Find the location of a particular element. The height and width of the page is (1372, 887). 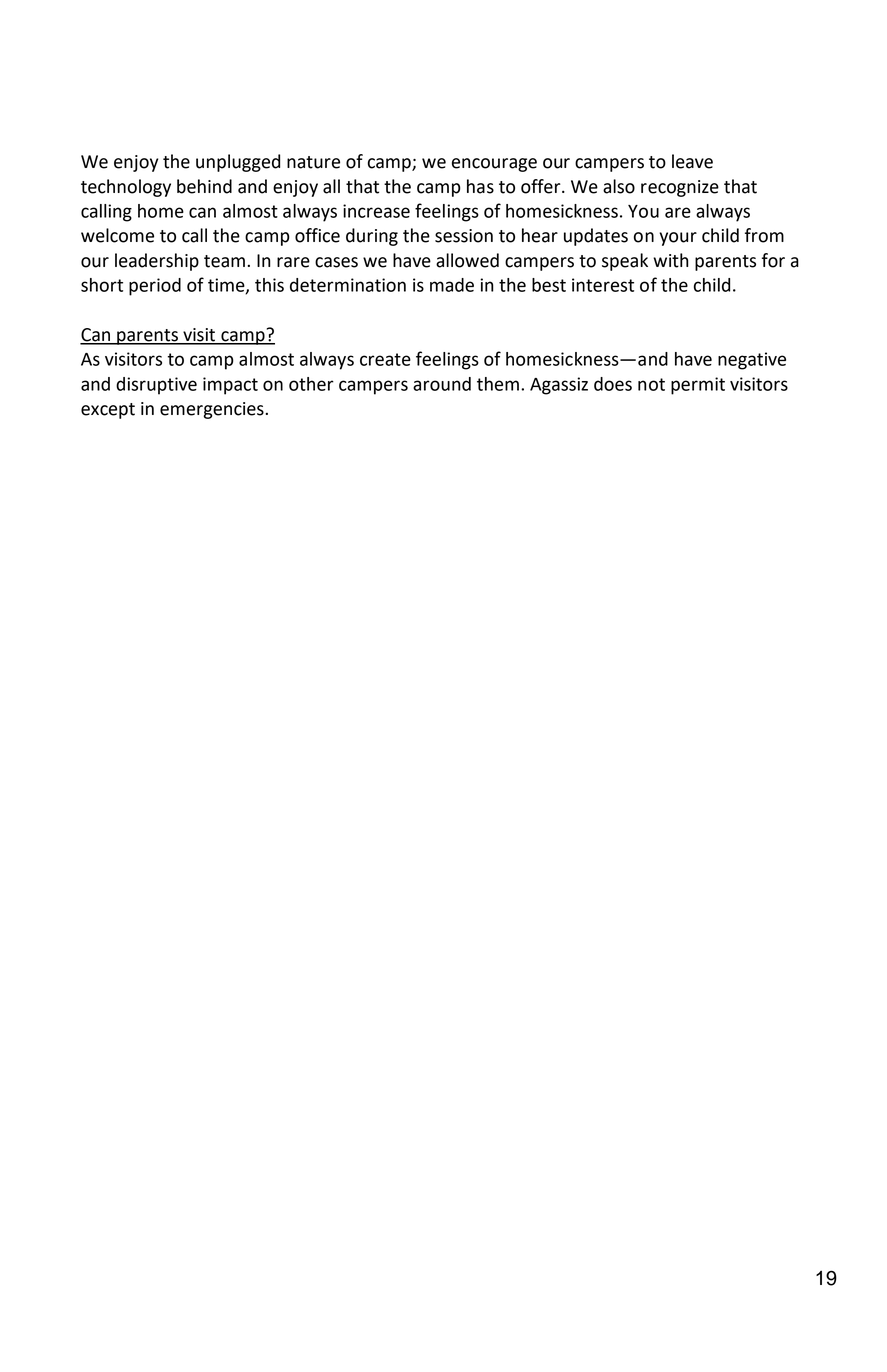

period is located at coordinates (155, 287).
